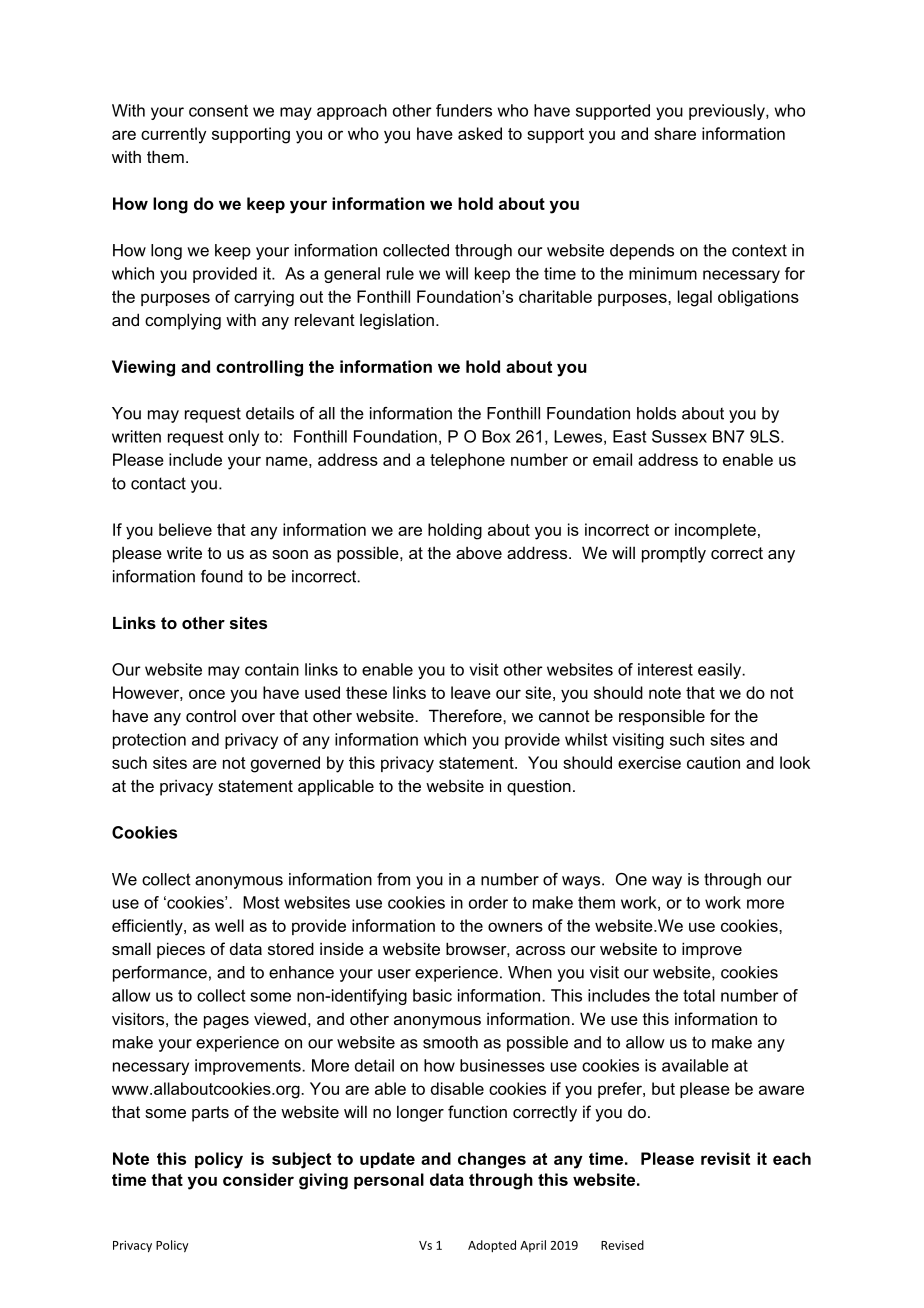 The width and height of the document is (924, 1308). What do you see at coordinates (207, 694) in the document?
I see `once` at bounding box center [207, 694].
